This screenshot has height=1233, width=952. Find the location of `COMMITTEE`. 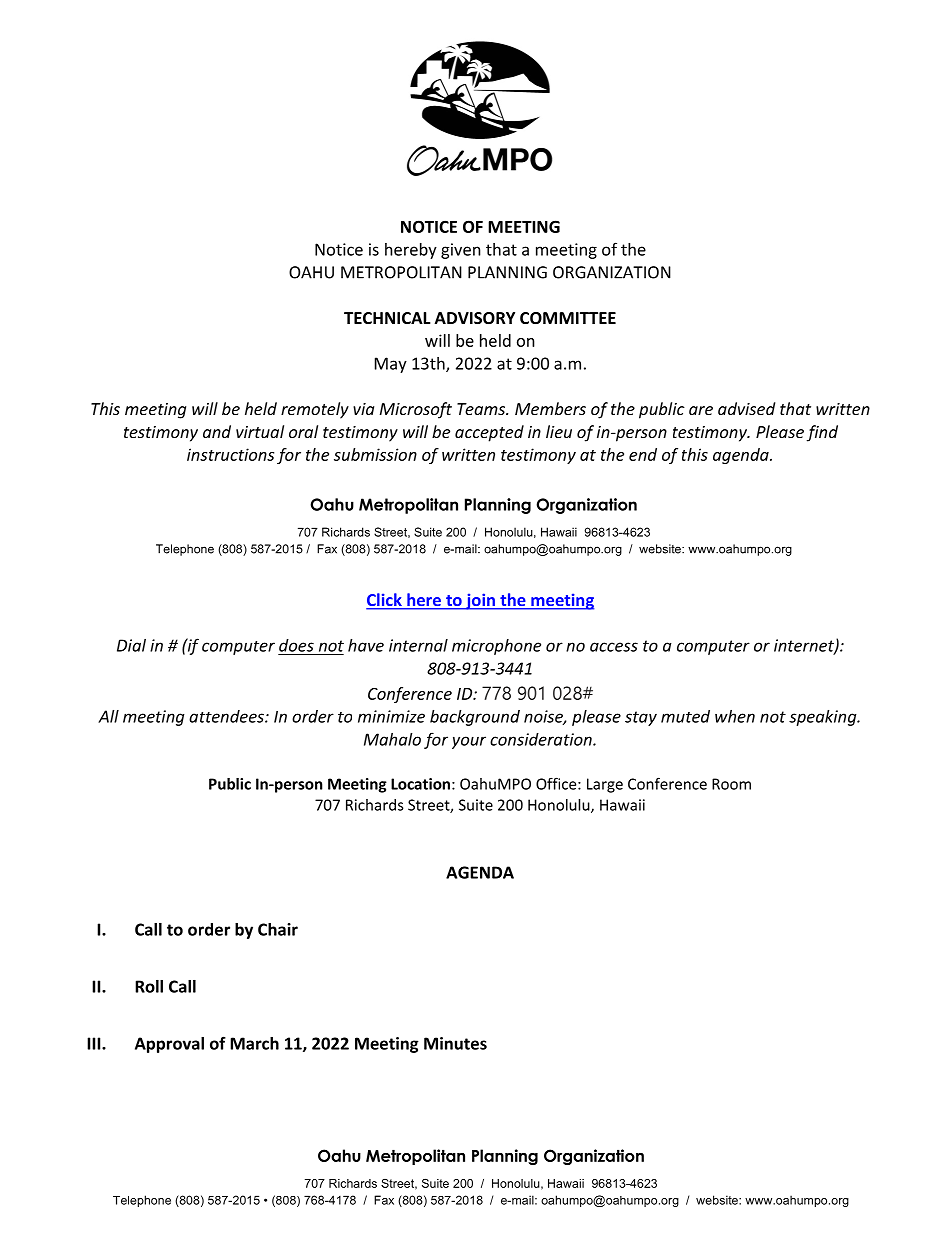

COMMITTEE is located at coordinates (568, 318).
